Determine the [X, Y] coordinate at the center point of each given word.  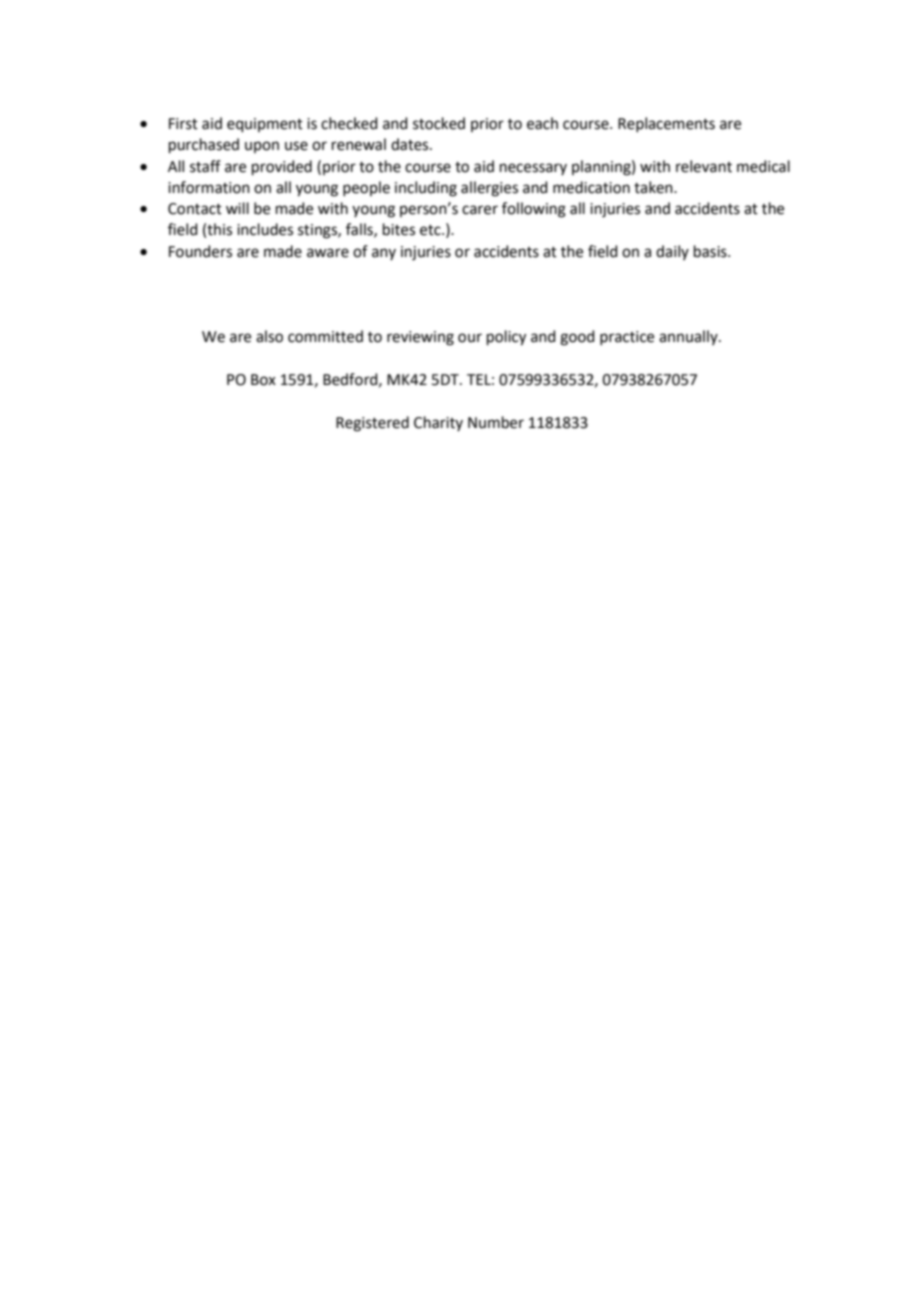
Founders [200, 251]
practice [627, 338]
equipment [265, 125]
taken [654, 187]
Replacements [666, 124]
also [269, 336]
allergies [489, 189]
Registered [372, 424]
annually [689, 337]
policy [506, 338]
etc [431, 230]
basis [711, 251]
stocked [439, 123]
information [209, 187]
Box [263, 380]
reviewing [420, 338]
